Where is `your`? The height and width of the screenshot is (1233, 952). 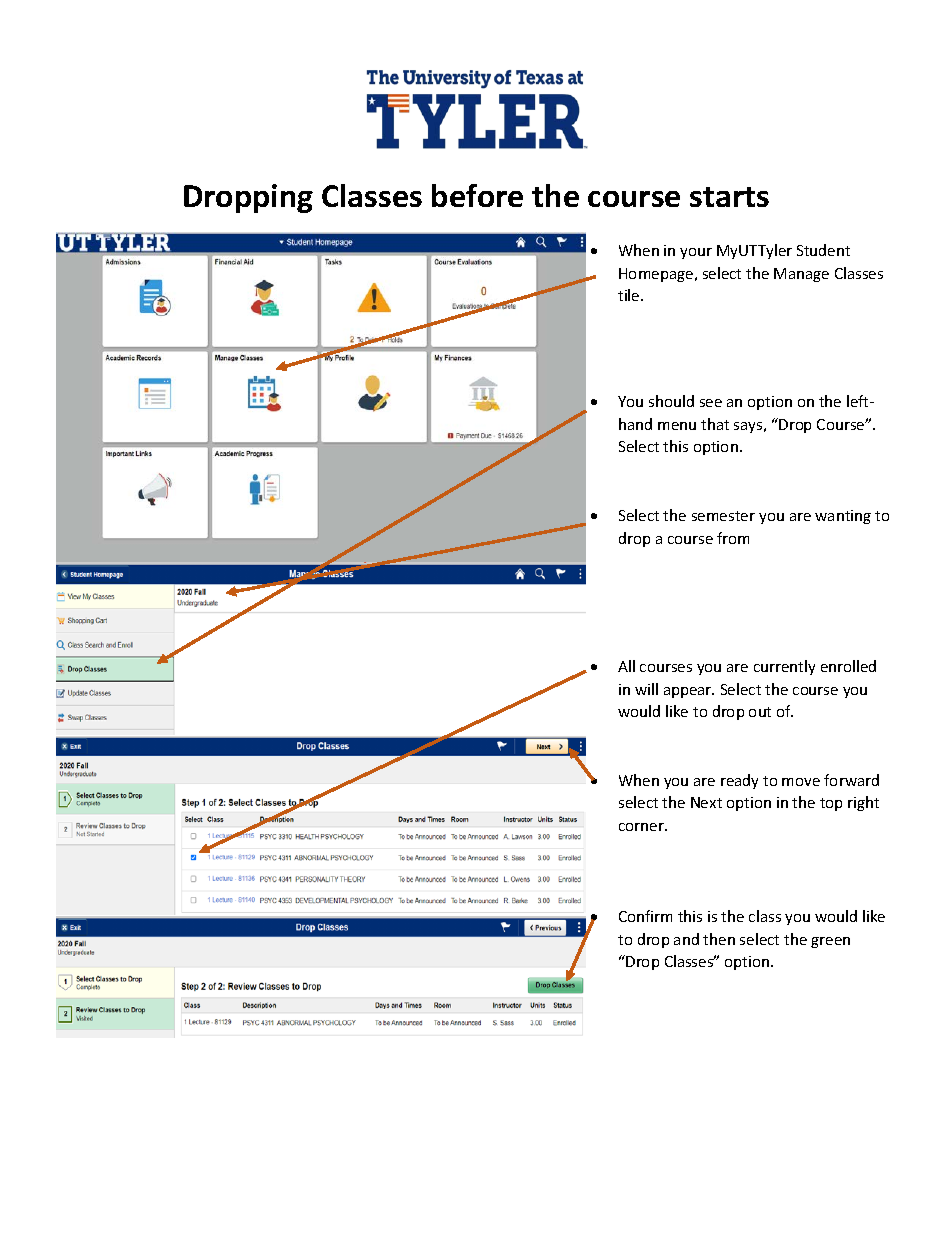
your is located at coordinates (696, 253).
